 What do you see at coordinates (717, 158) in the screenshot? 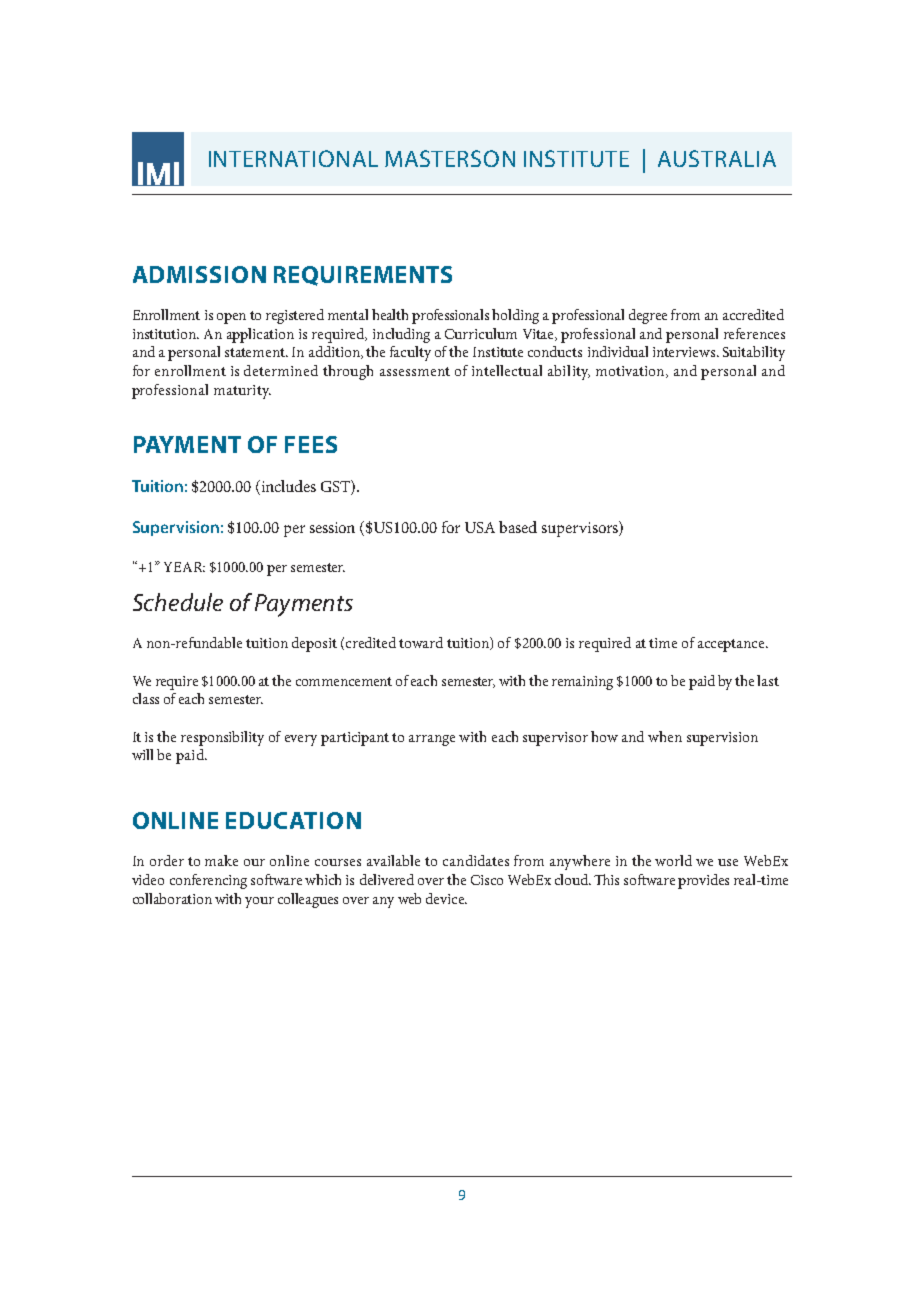
I see `AUSTRALIA` at bounding box center [717, 158].
